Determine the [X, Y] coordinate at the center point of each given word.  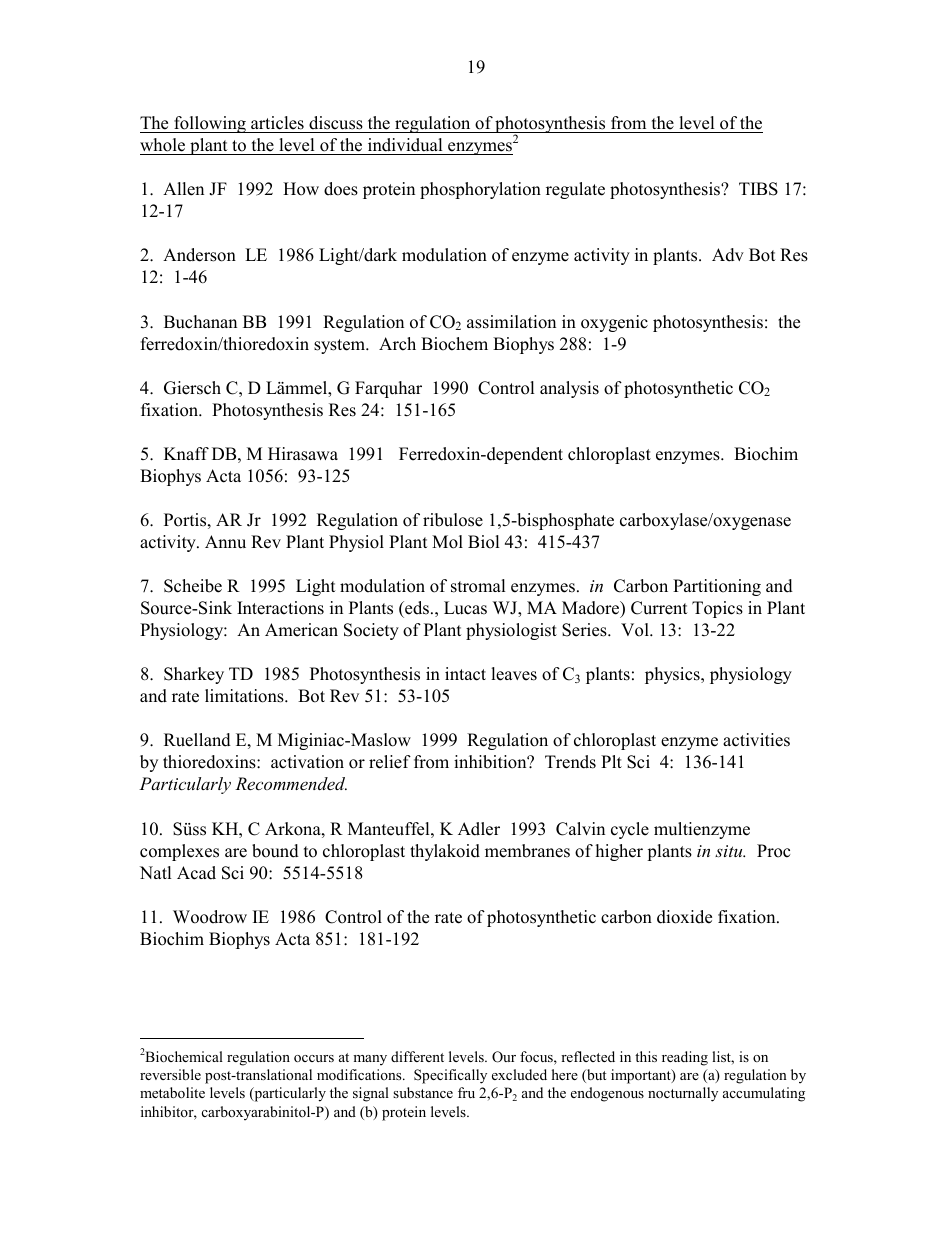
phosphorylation [480, 190]
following [210, 124]
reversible [170, 1074]
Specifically [450, 1076]
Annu [225, 542]
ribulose [453, 520]
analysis [569, 389]
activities [756, 740]
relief [390, 762]
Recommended [291, 783]
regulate [575, 190]
